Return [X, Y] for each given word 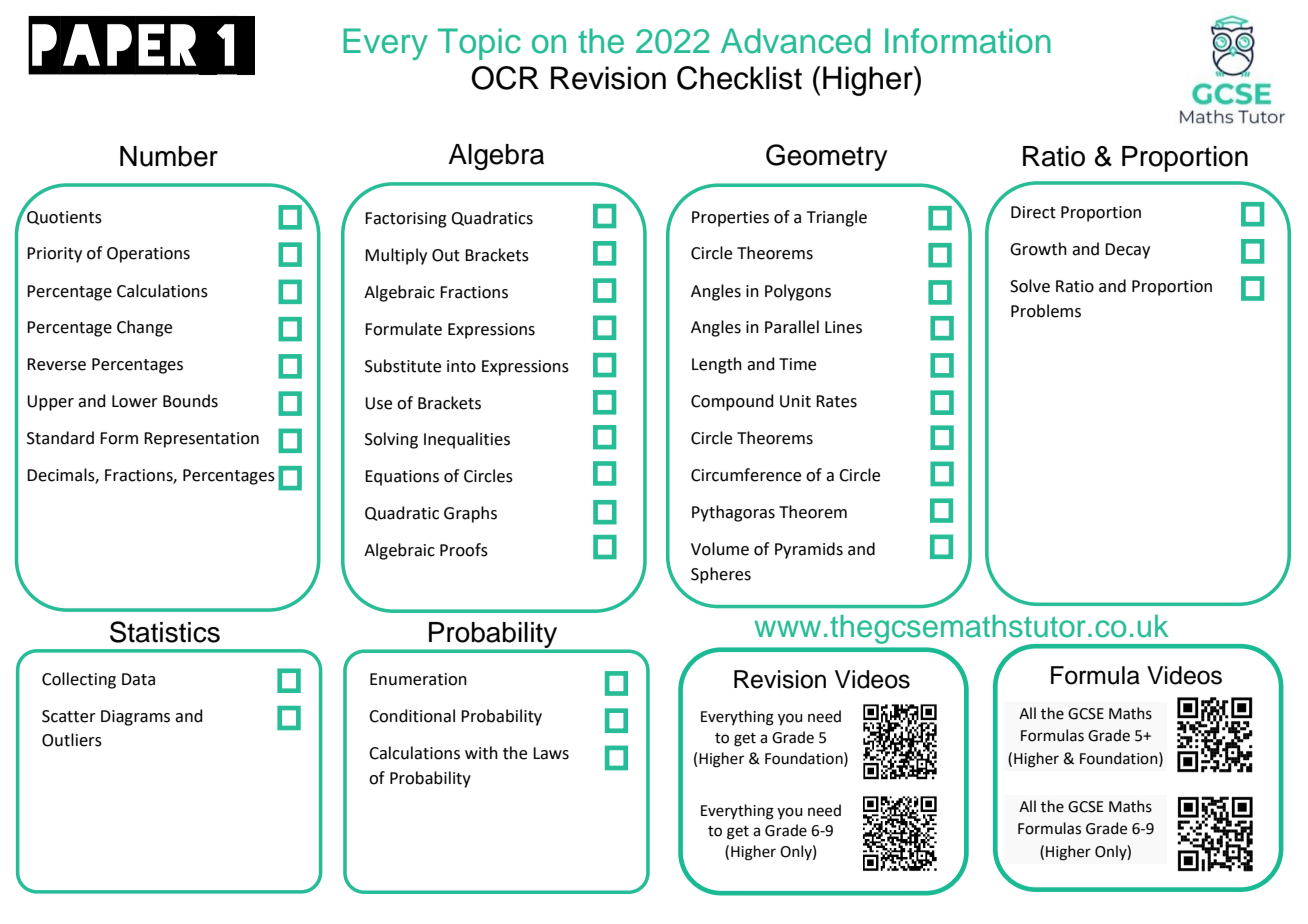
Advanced [796, 41]
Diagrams [135, 718]
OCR [505, 78]
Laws [551, 753]
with [481, 753]
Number [169, 156]
